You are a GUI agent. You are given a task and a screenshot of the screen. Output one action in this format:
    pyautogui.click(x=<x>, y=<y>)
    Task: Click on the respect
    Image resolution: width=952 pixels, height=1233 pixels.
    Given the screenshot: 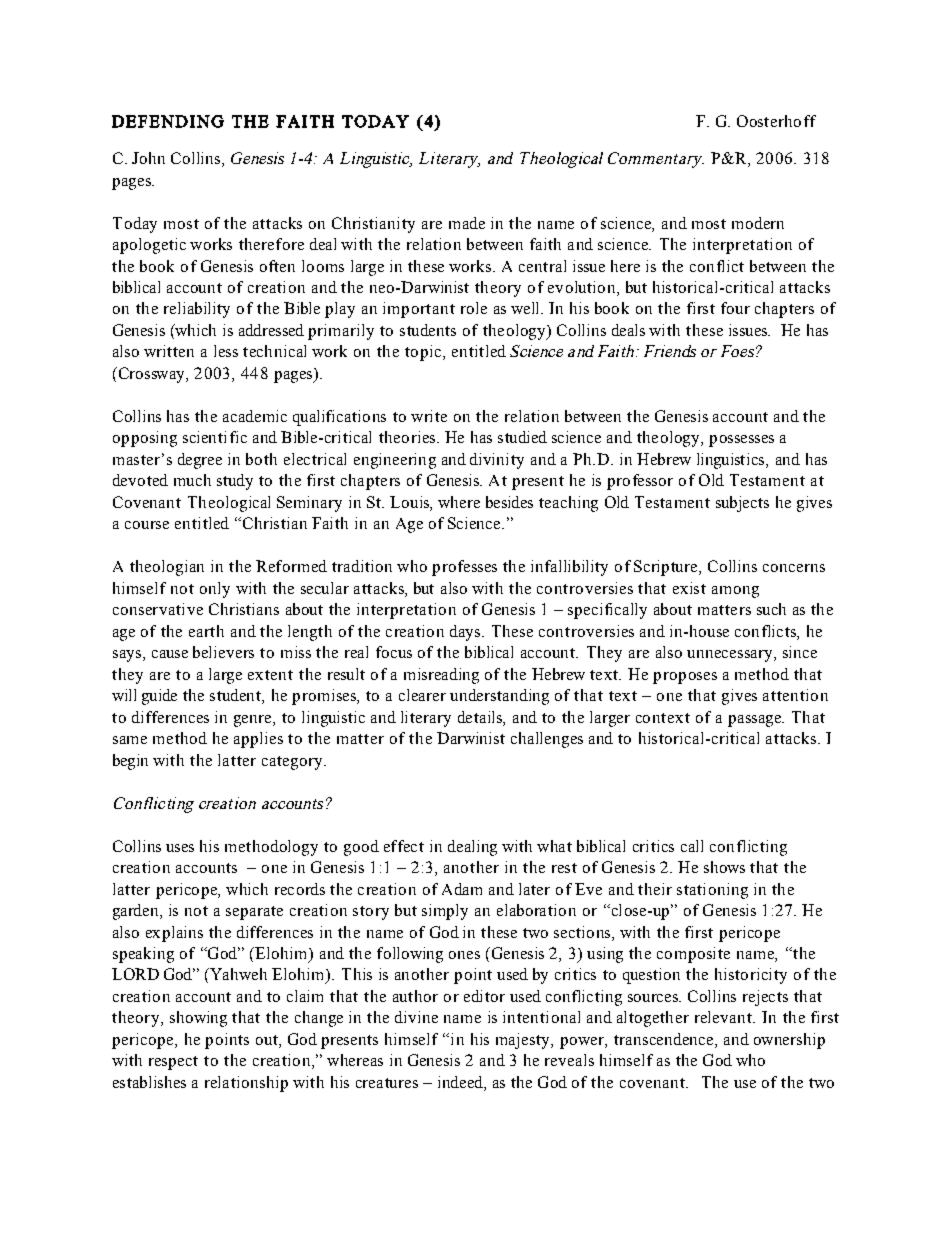 What is the action you would take?
    pyautogui.click(x=173, y=1063)
